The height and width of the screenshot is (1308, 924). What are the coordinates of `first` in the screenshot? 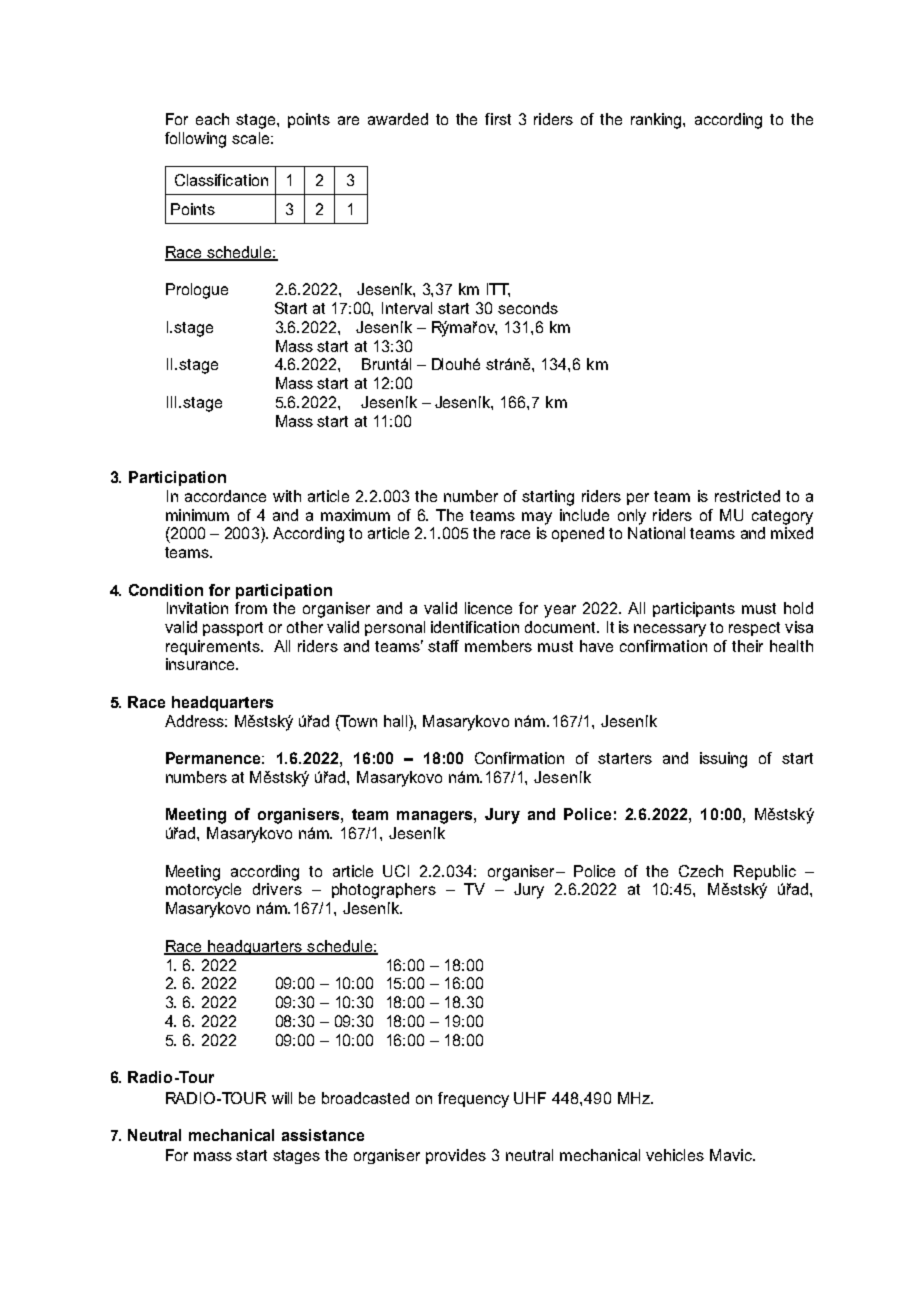 It's located at (498, 119).
